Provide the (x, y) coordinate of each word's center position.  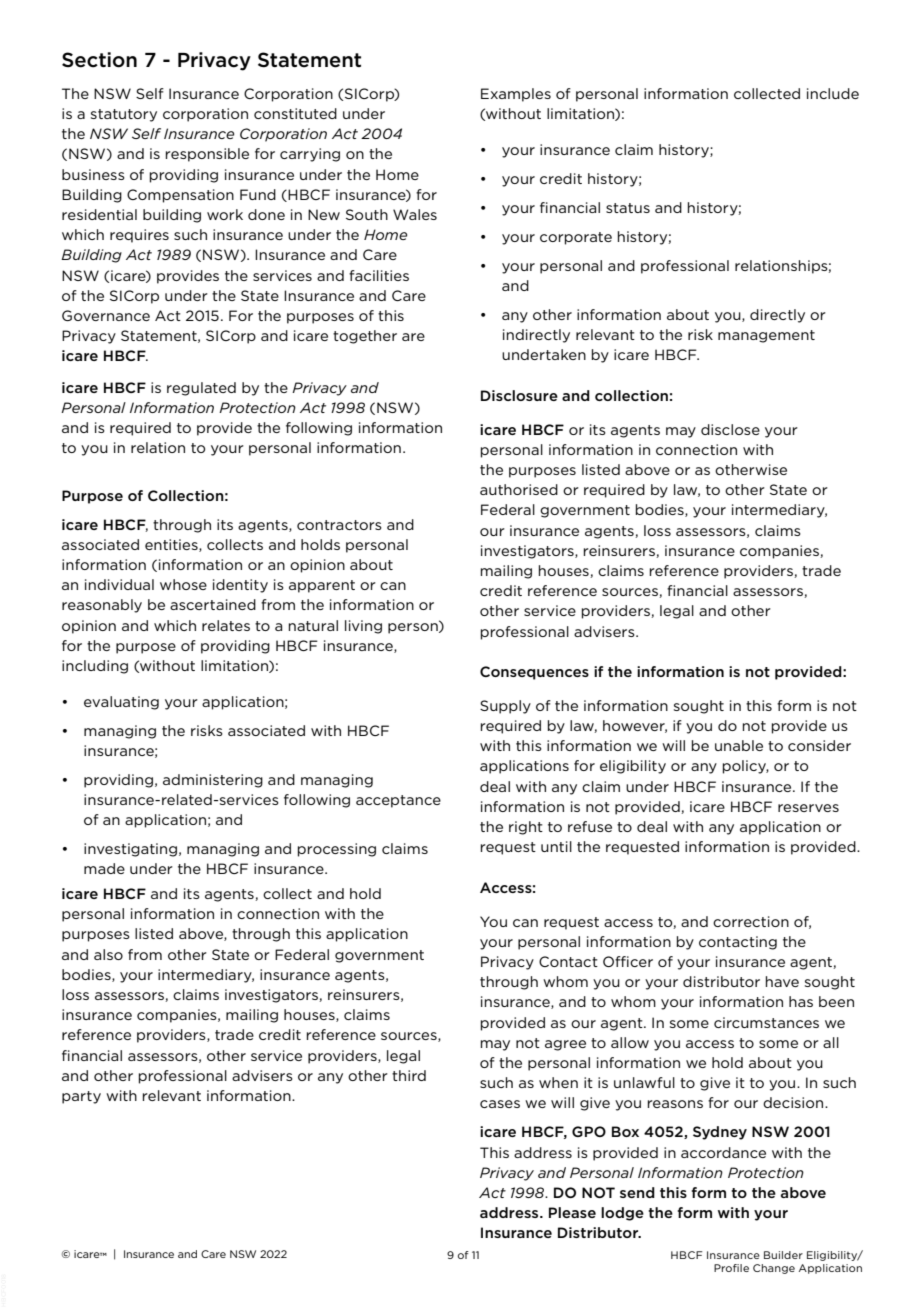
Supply (505, 707)
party (81, 1097)
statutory (124, 115)
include (833, 93)
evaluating (121, 703)
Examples (516, 95)
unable (739, 745)
